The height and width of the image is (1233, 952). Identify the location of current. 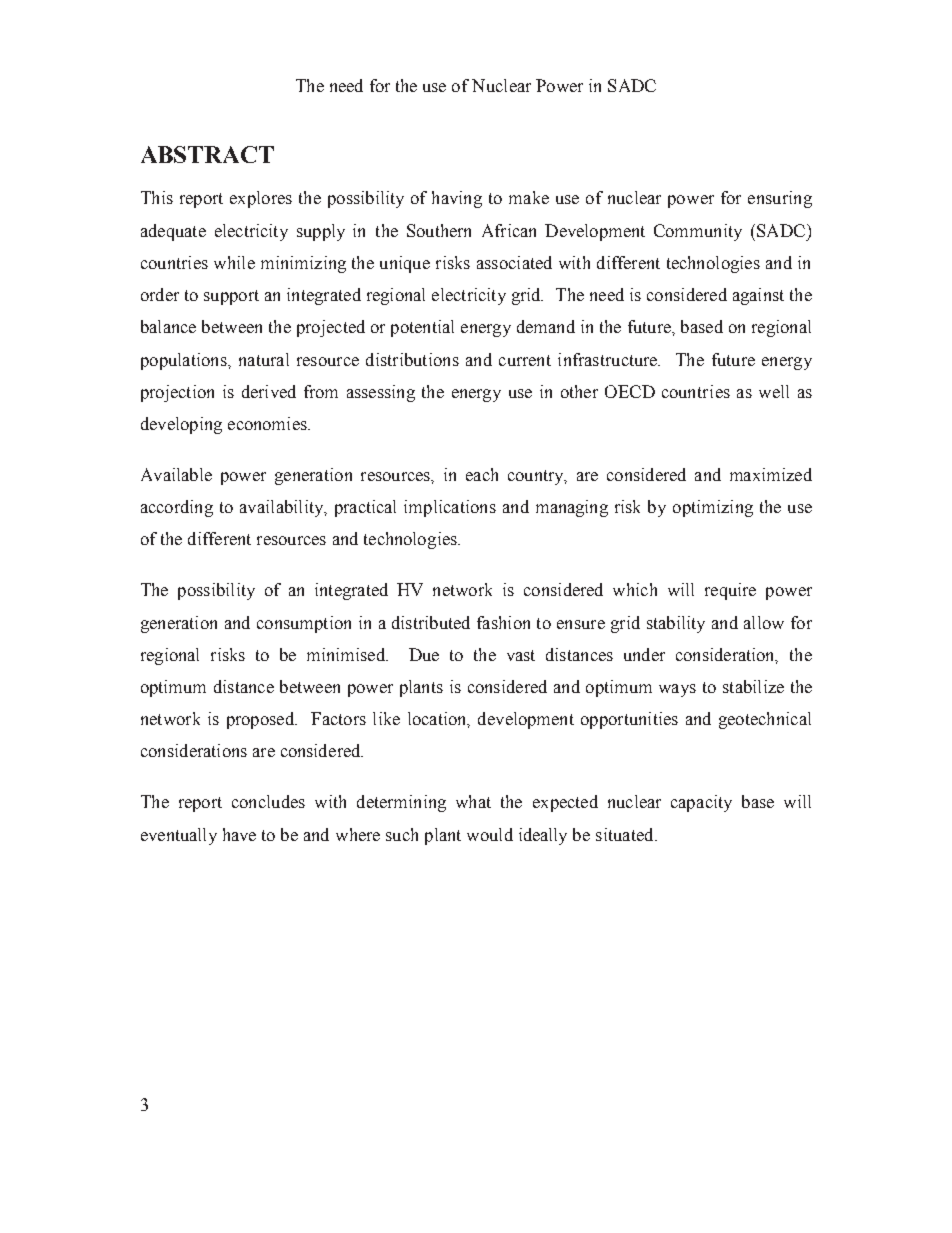
(525, 360).
